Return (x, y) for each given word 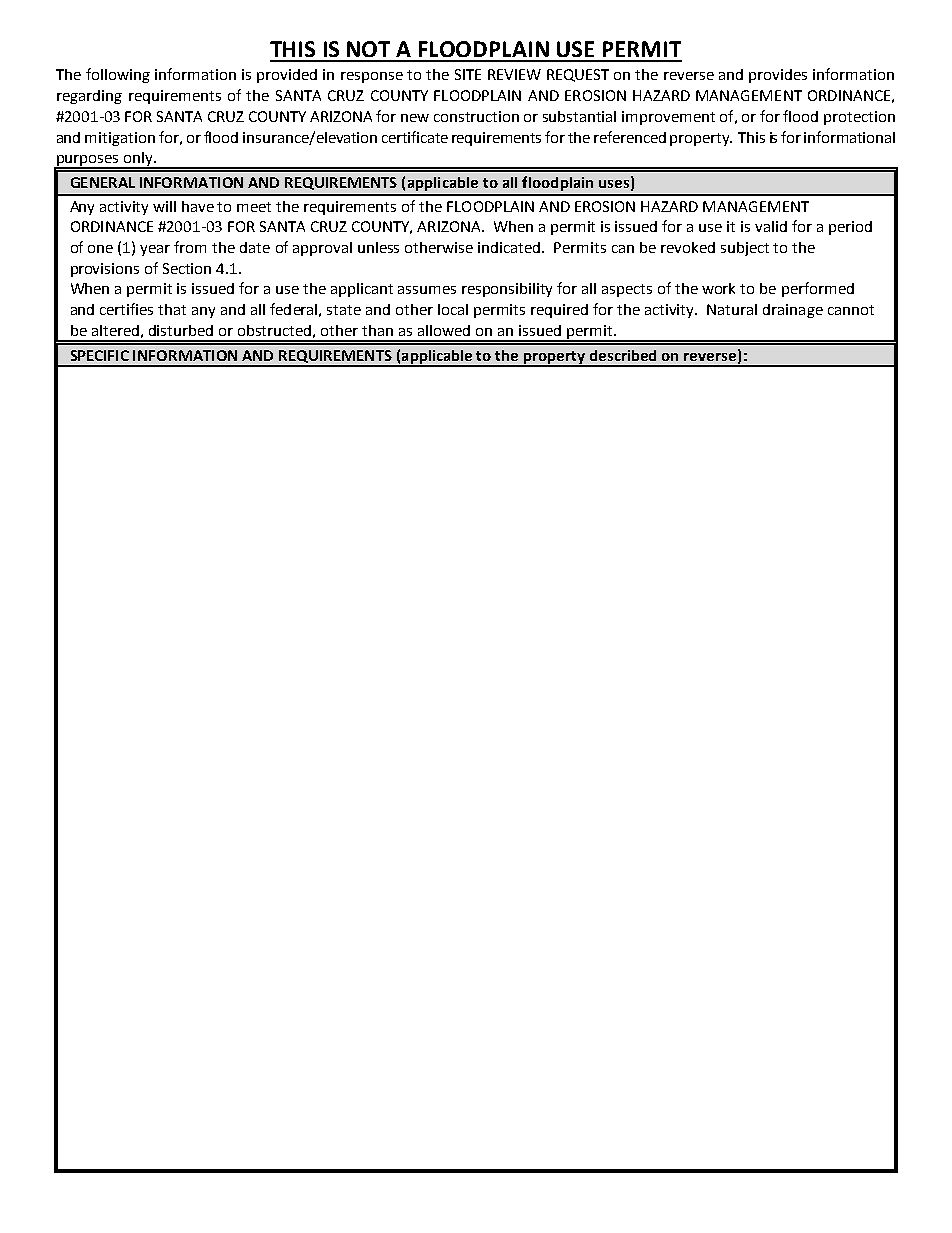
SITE (468, 74)
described (623, 355)
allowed (444, 330)
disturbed (181, 330)
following (118, 75)
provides (778, 76)
